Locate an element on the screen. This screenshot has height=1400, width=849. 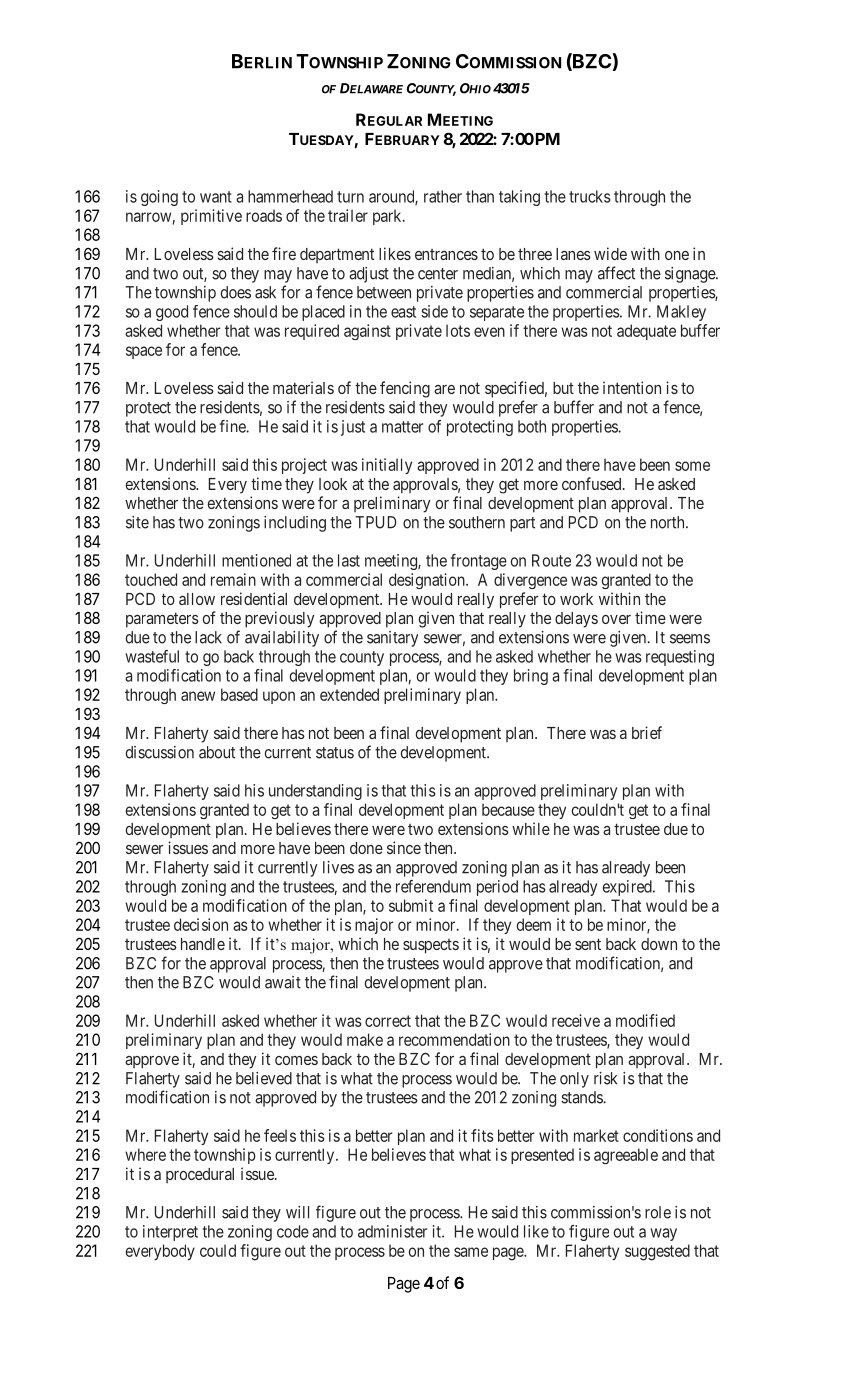
site is located at coordinates (137, 522).
